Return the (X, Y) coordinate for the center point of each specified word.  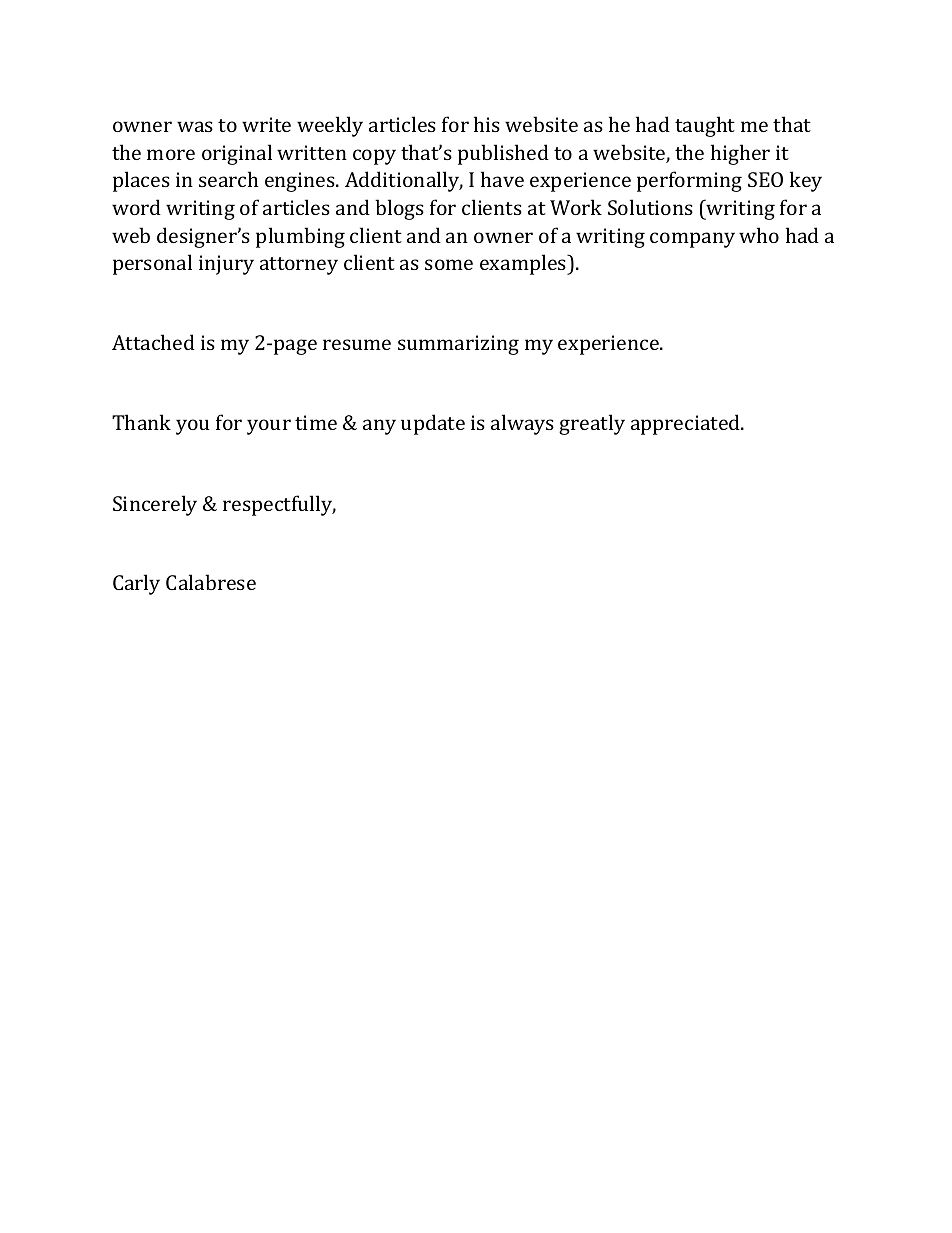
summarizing (458, 345)
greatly (592, 424)
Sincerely (155, 505)
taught (705, 126)
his (487, 124)
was (195, 126)
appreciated (687, 424)
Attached (153, 342)
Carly (136, 584)
